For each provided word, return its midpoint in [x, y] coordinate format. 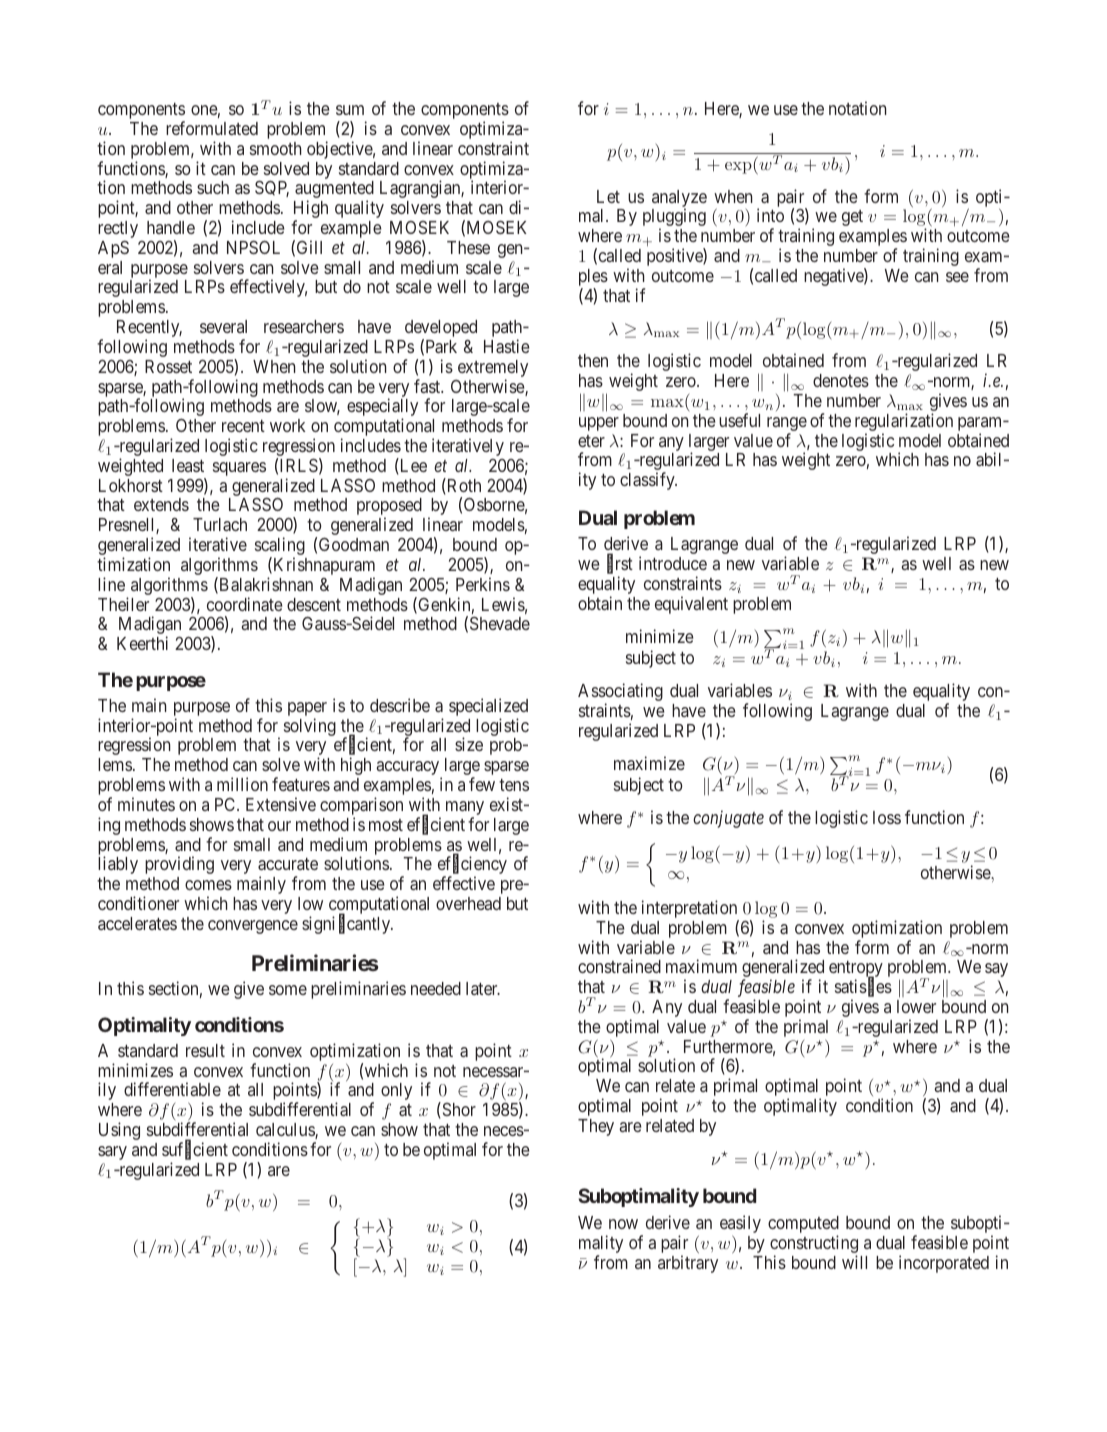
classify [648, 481]
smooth [275, 148]
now [623, 1224]
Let [608, 196]
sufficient [195, 1150]
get [852, 218]
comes [208, 885]
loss [887, 817]
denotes [841, 380]
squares [239, 469]
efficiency [472, 866]
